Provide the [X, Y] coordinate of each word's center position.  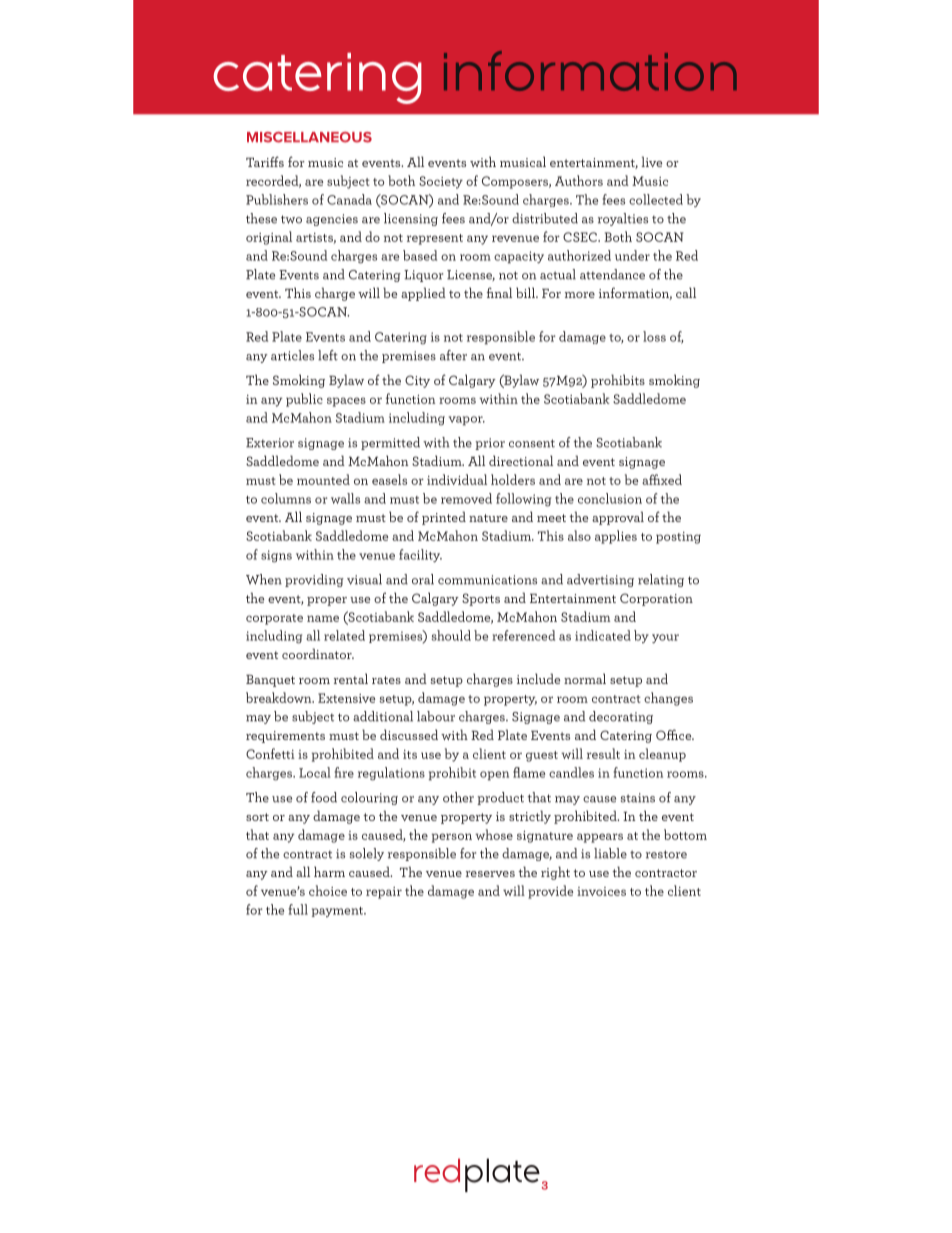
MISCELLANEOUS [309, 137]
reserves [490, 874]
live [651, 161]
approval [618, 518]
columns [286, 498]
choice [328, 890]
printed [444, 518]
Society [441, 182]
